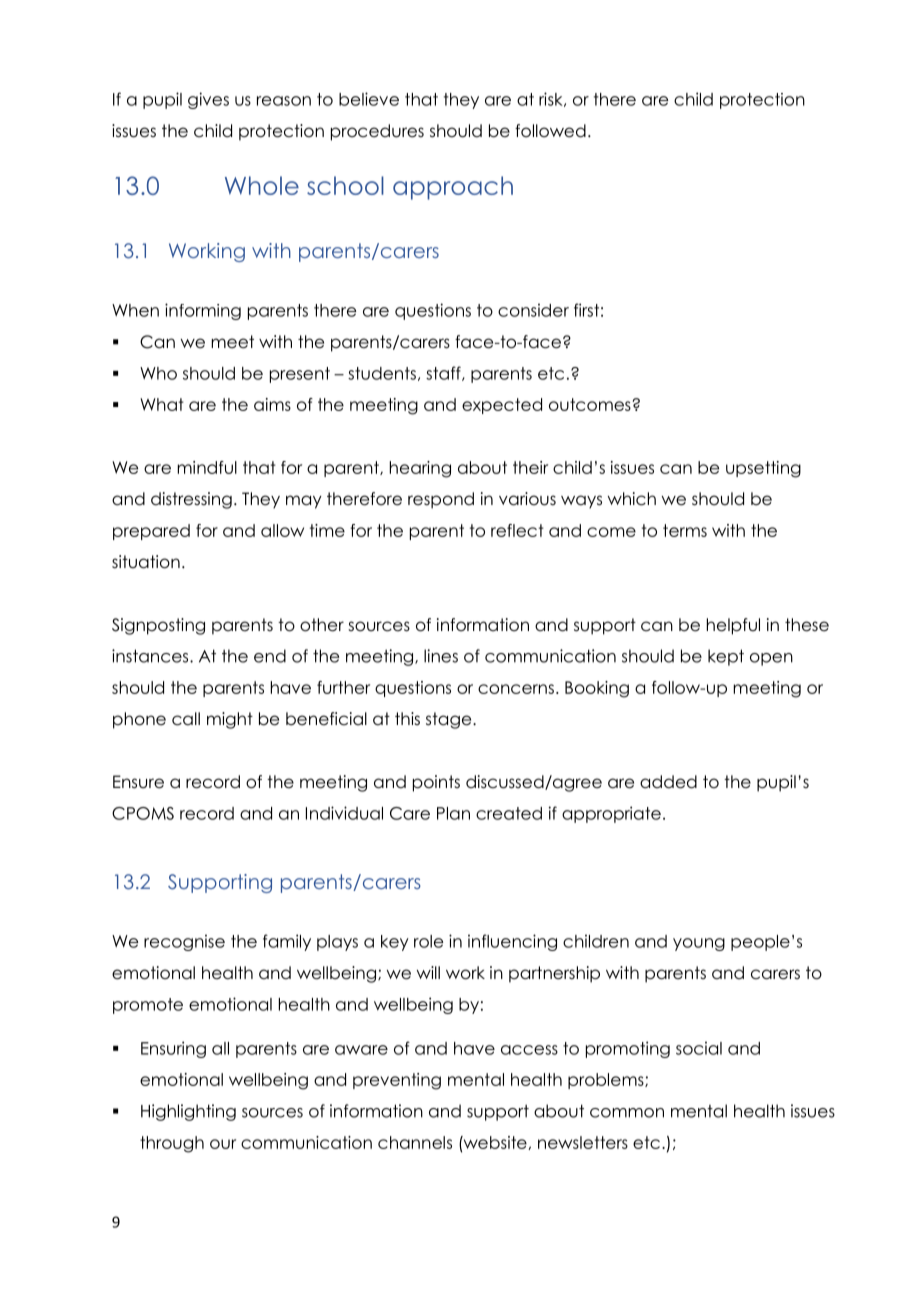 Image resolution: width=924 pixels, height=1308 pixels. Describe the element at coordinates (420, 469) in the screenshot. I see `hearing` at that location.
